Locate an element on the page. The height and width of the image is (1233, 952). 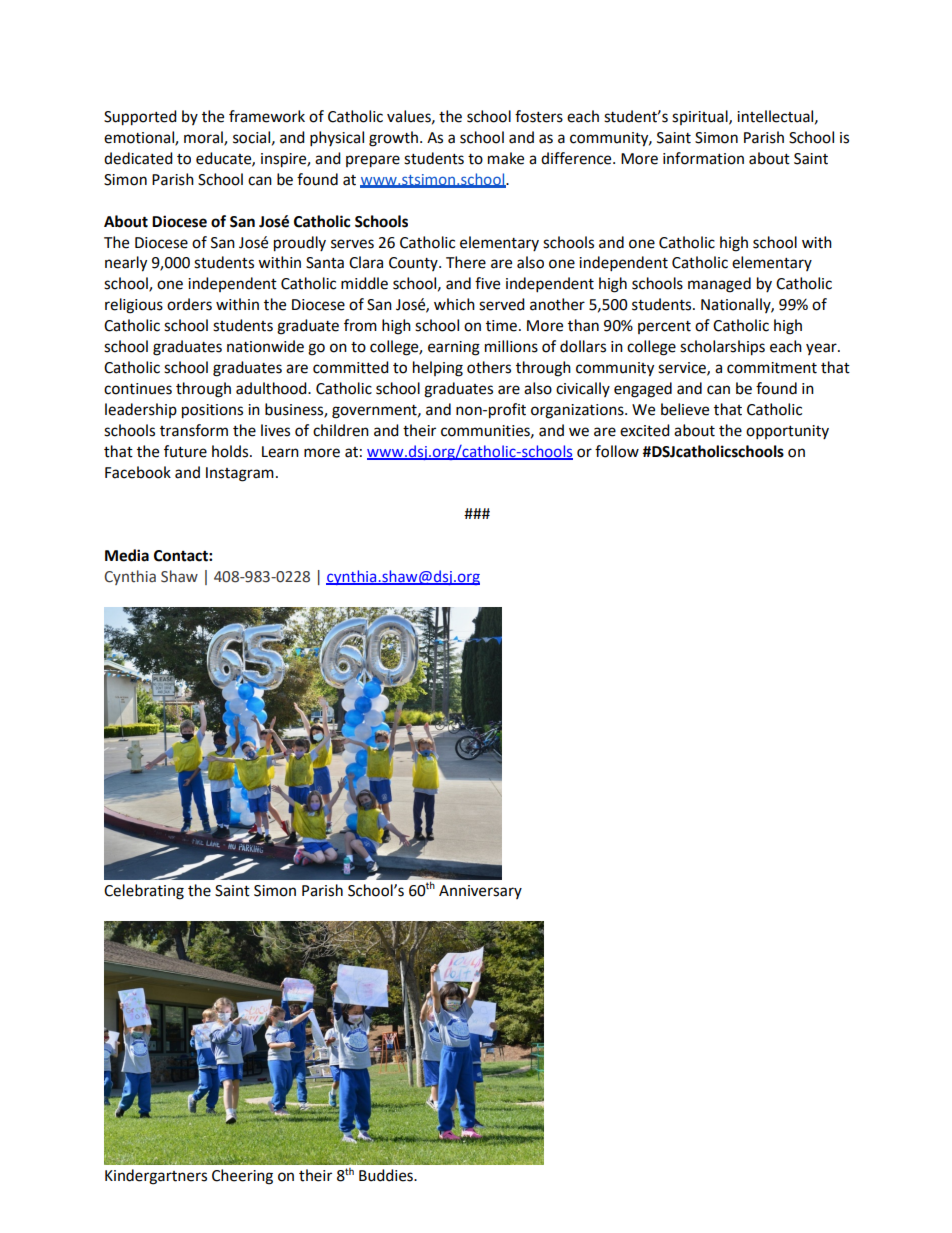
Buddies is located at coordinates (387, 1175).
